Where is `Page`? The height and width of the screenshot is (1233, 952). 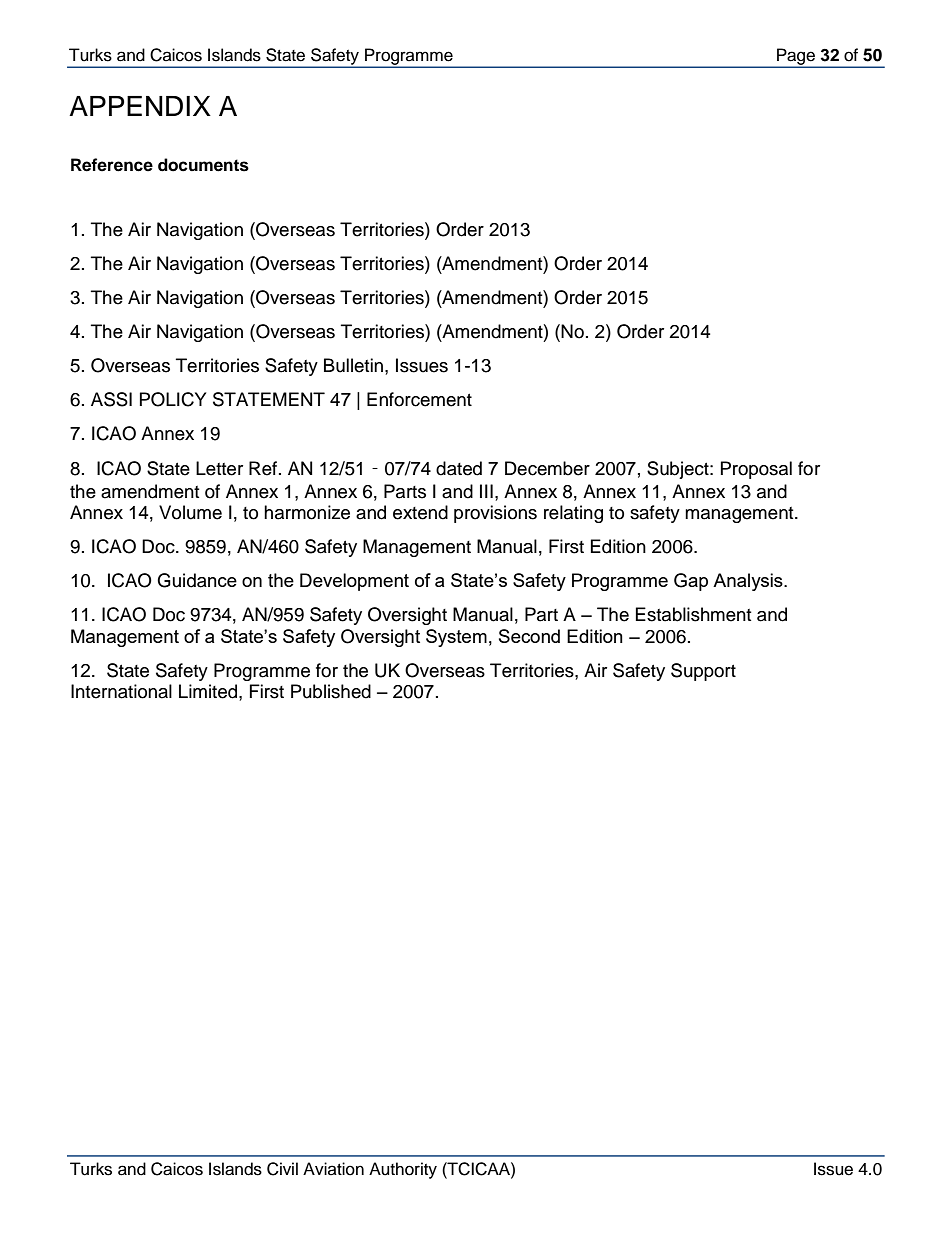
Page is located at coordinates (796, 57).
